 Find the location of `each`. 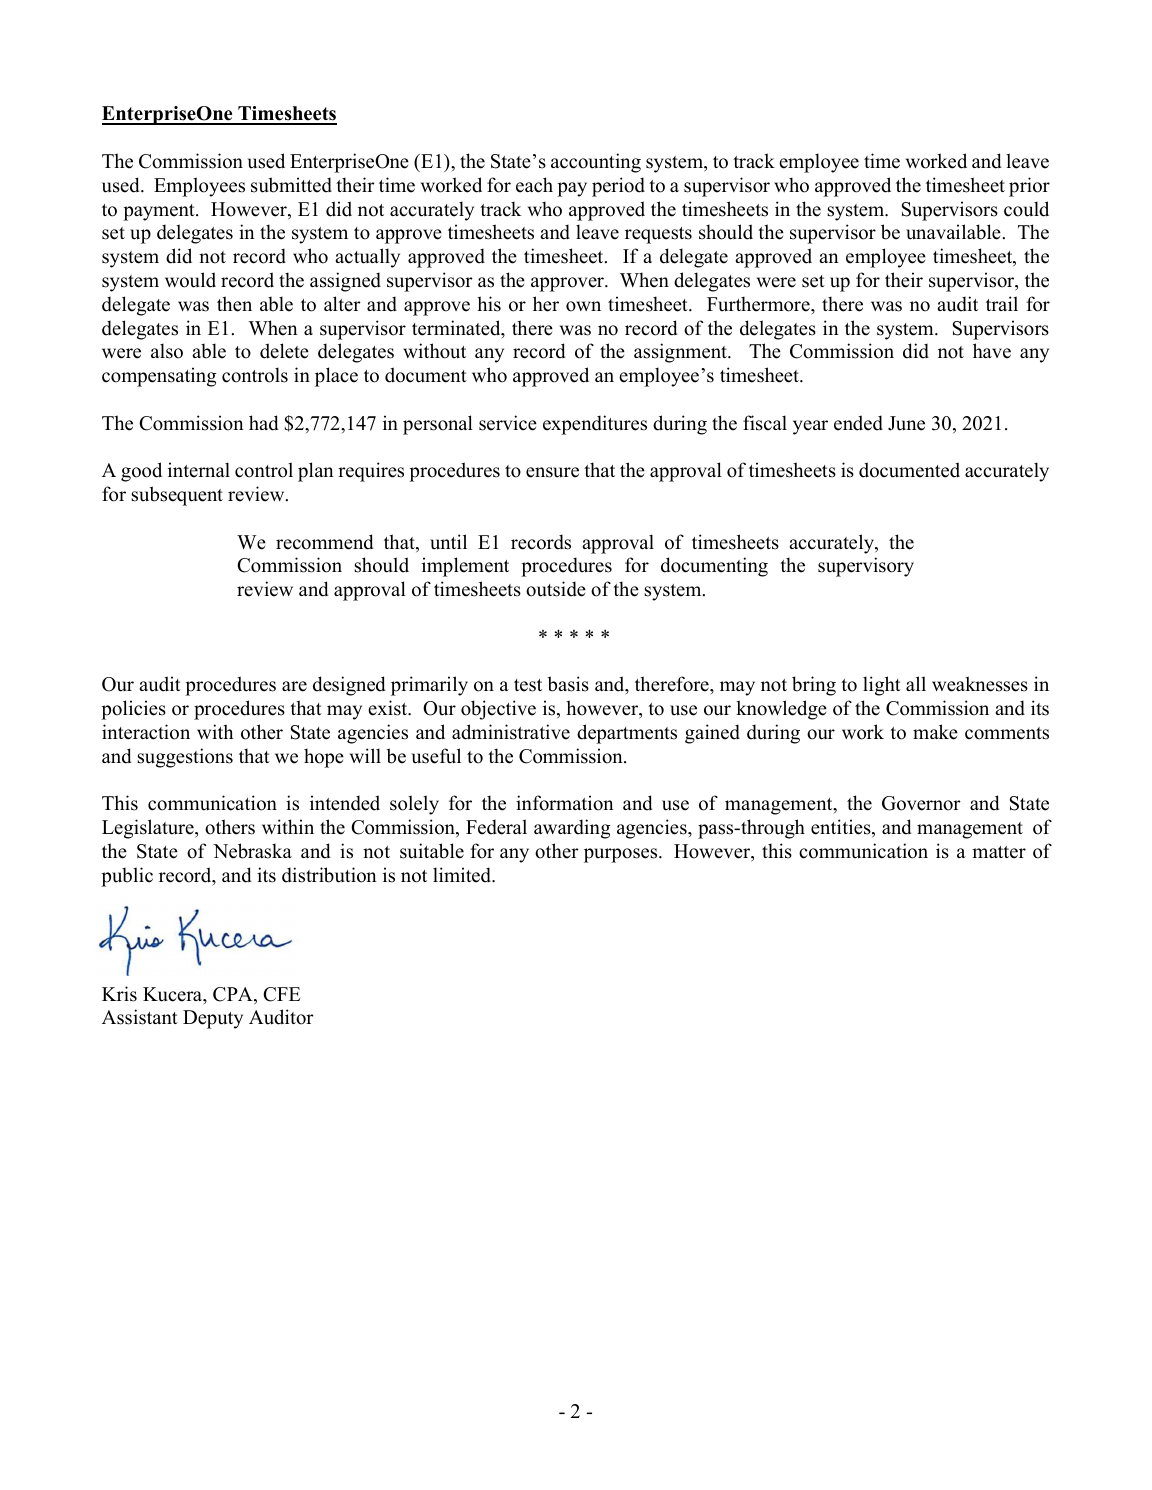

each is located at coordinates (534, 185).
